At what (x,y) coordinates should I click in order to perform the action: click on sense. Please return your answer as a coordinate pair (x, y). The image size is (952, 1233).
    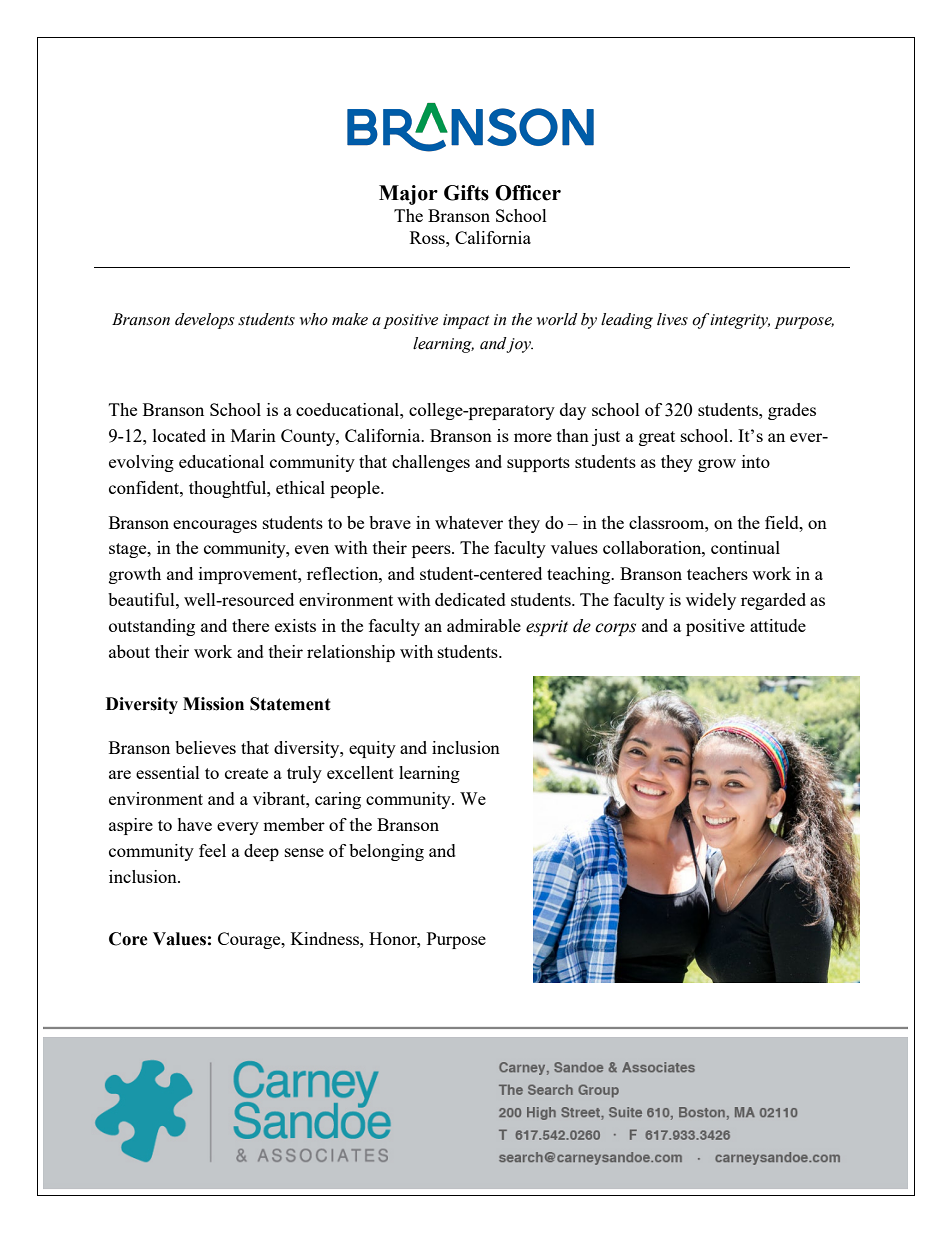
    Looking at the image, I should click on (304, 852).
